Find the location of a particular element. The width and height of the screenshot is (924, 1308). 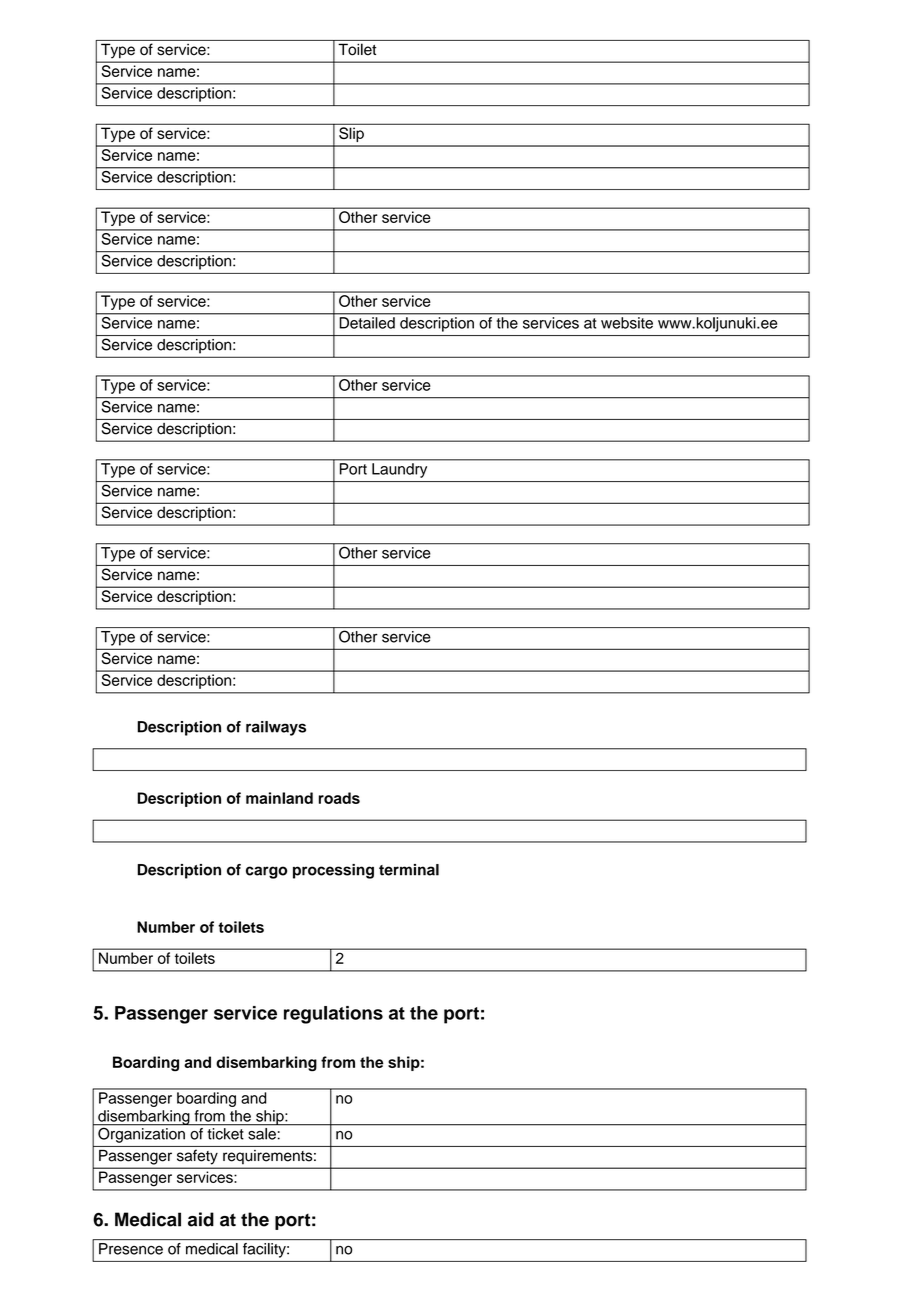

Presence is located at coordinates (131, 1249).
